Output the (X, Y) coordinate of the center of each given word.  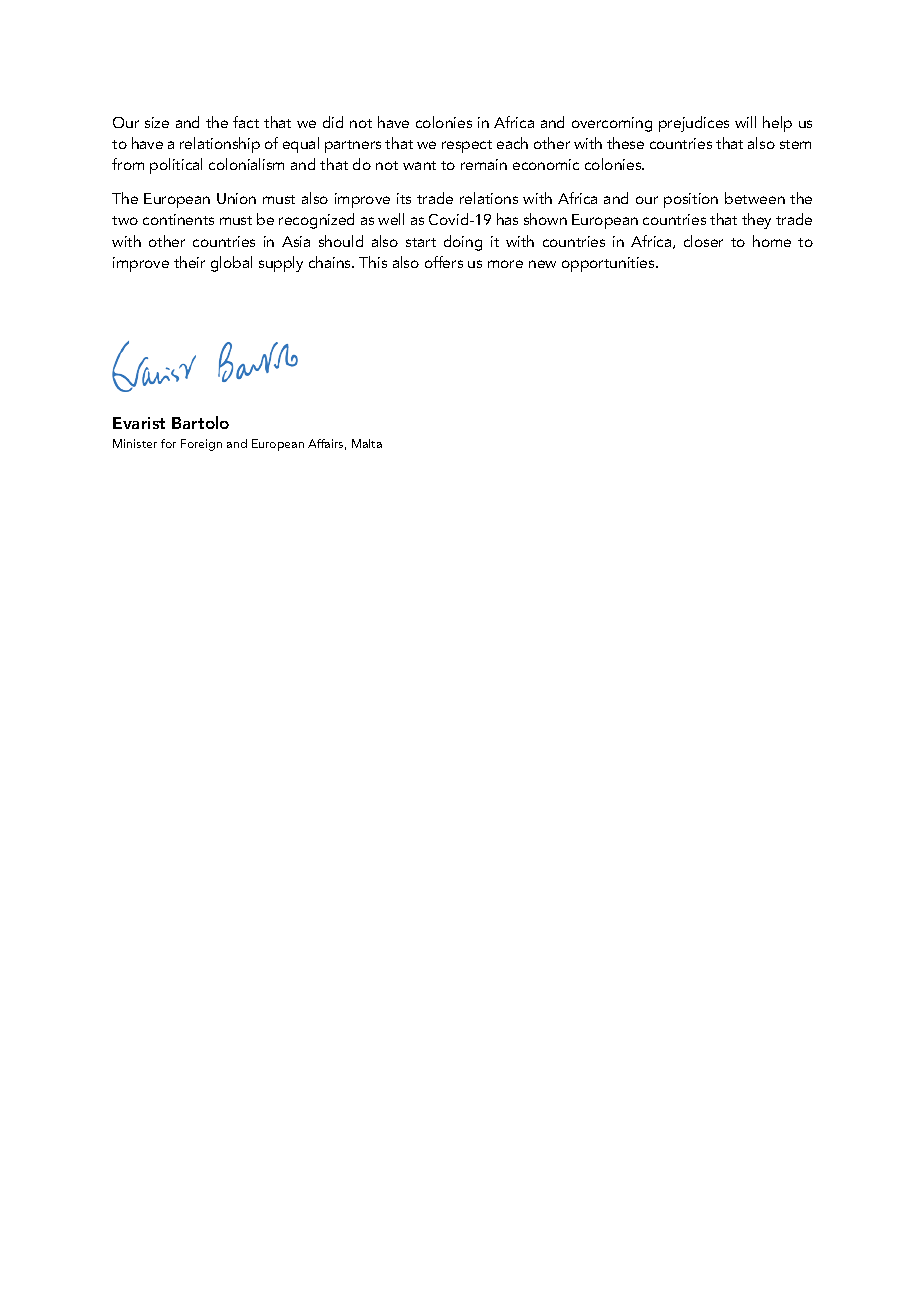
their (189, 262)
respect (467, 146)
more (505, 264)
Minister (135, 443)
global (231, 264)
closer (703, 241)
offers (444, 262)
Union (236, 198)
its (404, 198)
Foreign (201, 445)
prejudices (694, 124)
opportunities (609, 264)
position (691, 200)
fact (246, 122)
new (542, 264)
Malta (367, 443)
